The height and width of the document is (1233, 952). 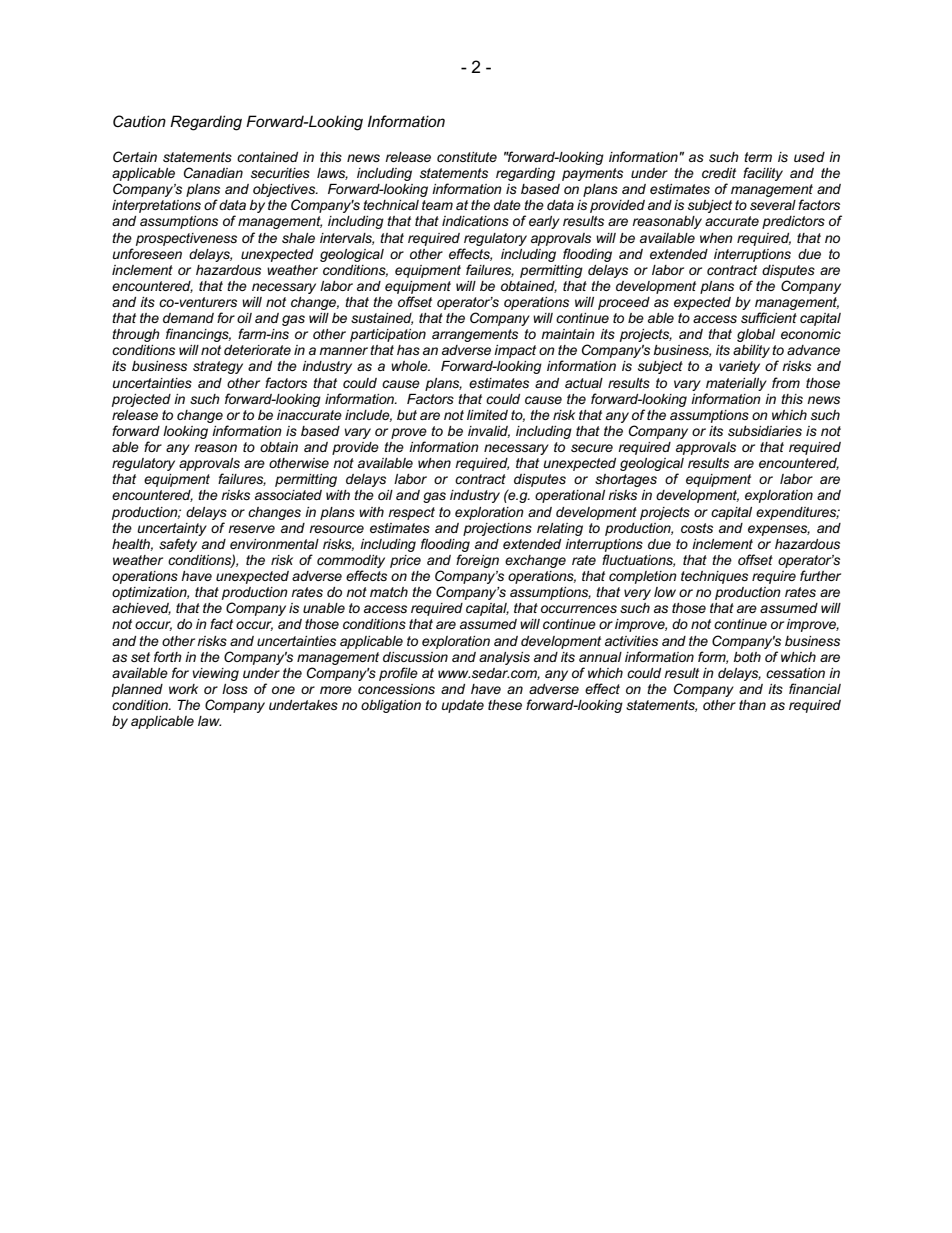 I want to click on subsidiaries, so click(x=765, y=431).
